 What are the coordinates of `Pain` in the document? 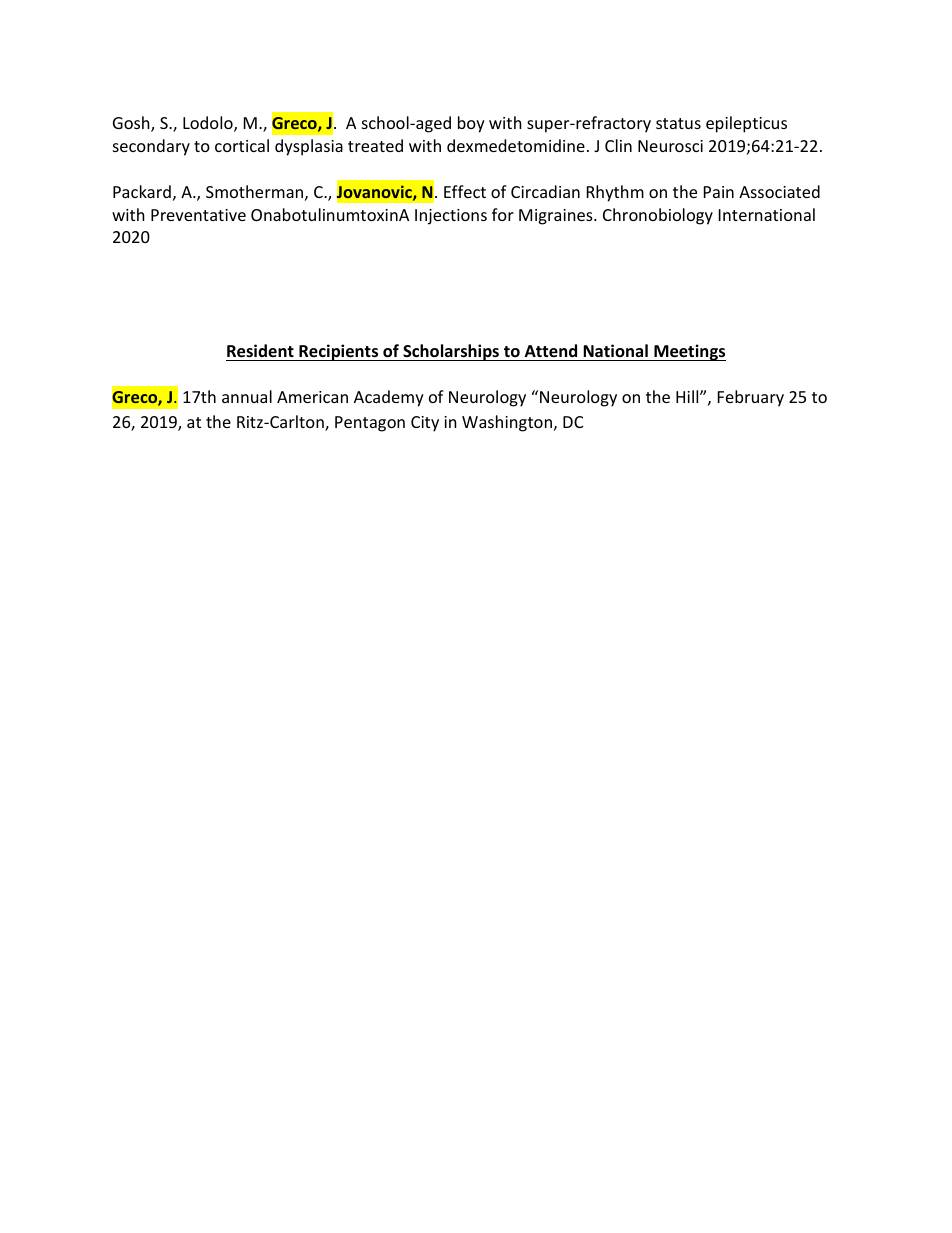 It's located at (719, 192).
